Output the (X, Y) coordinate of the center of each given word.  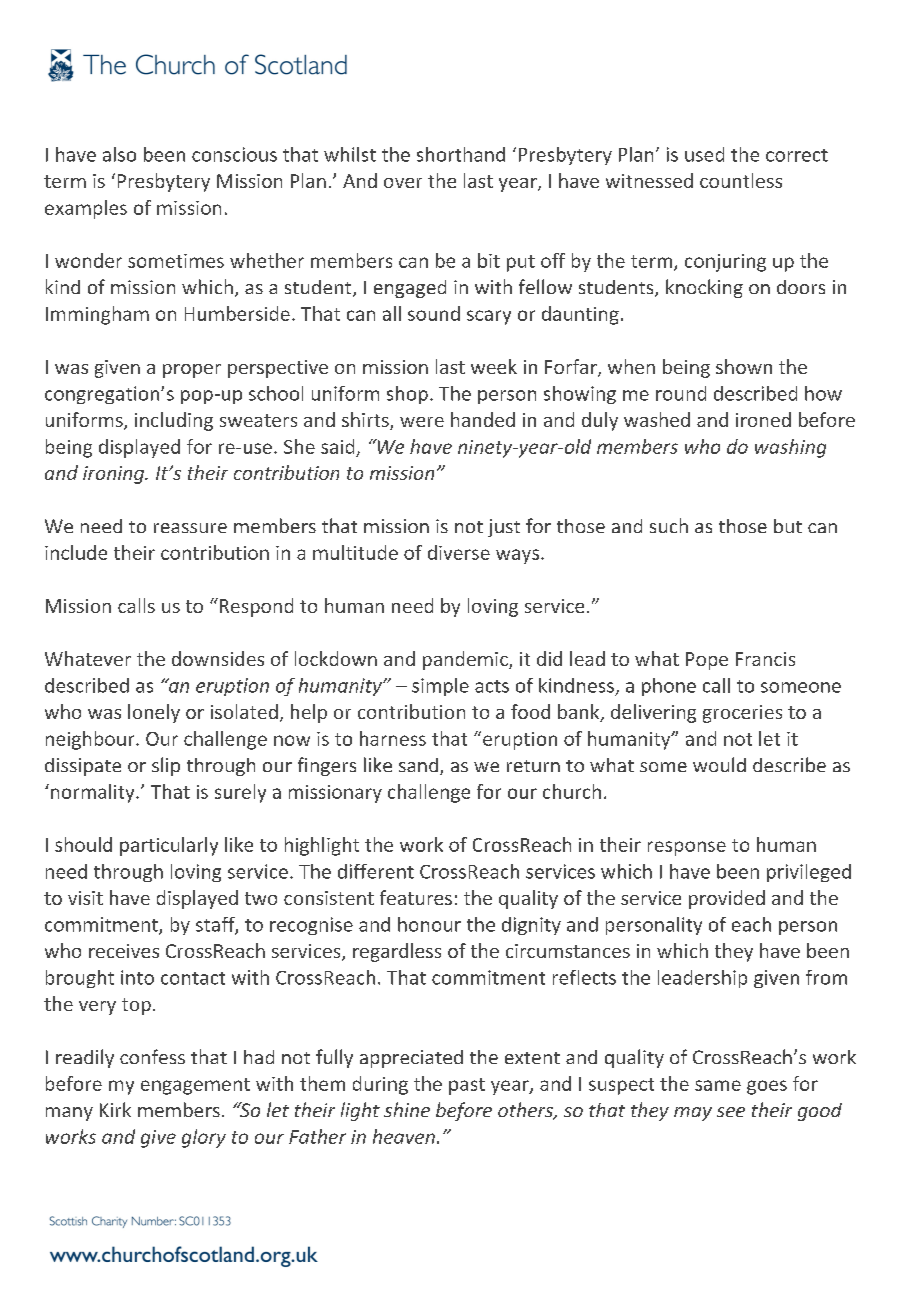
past (467, 1086)
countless (741, 180)
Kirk (115, 1109)
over (403, 183)
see (731, 1112)
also (119, 154)
